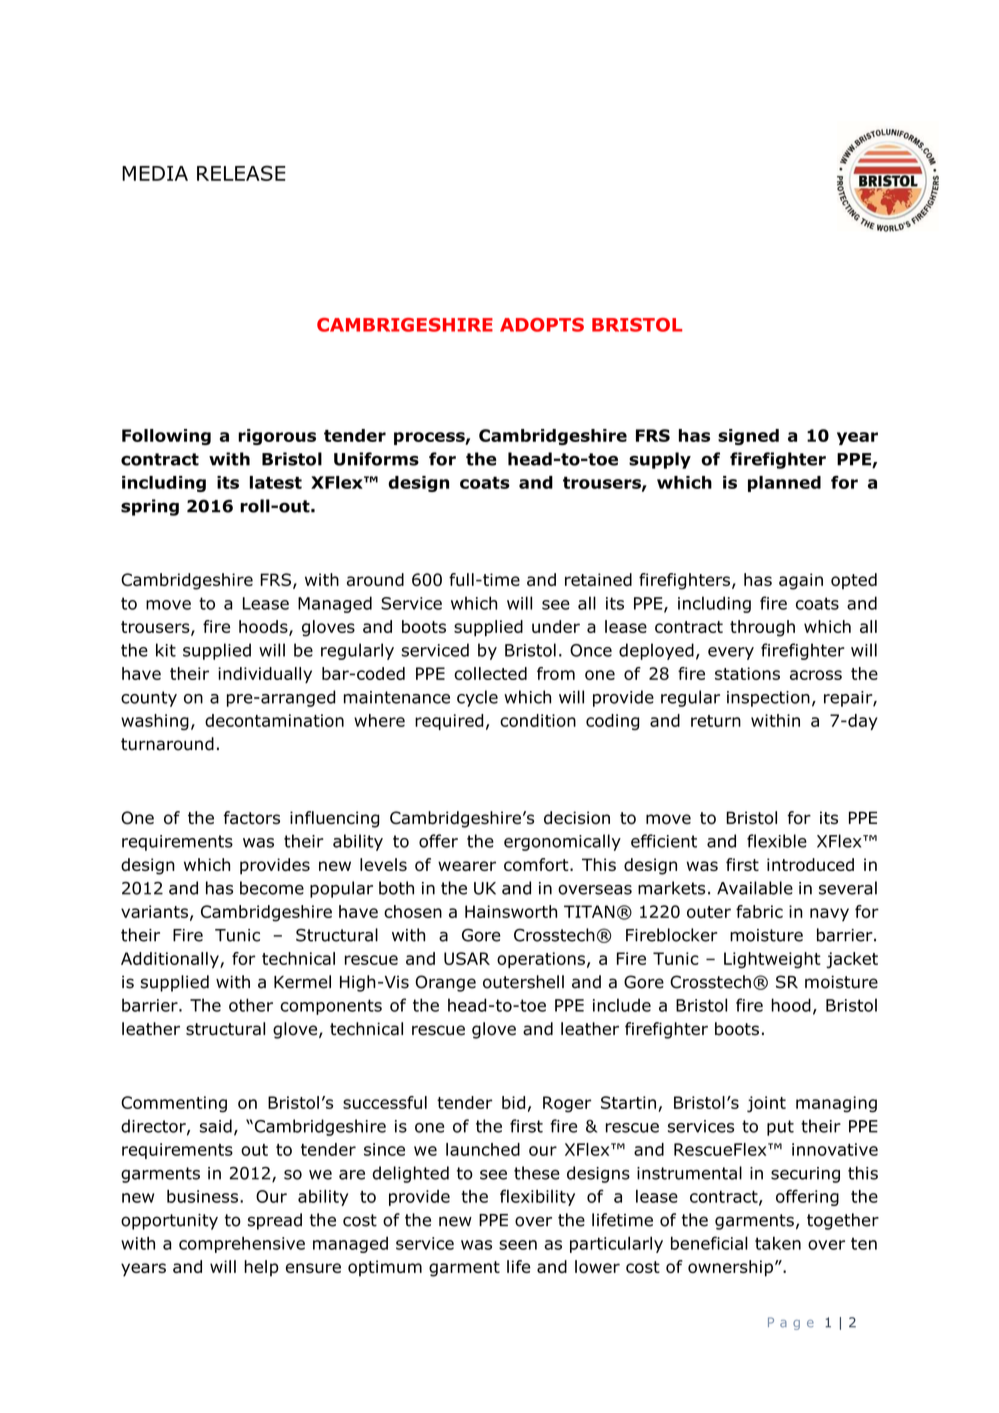 The height and width of the screenshot is (1413, 999). Describe the element at coordinates (242, 1244) in the screenshot. I see `comprehensive` at that location.
